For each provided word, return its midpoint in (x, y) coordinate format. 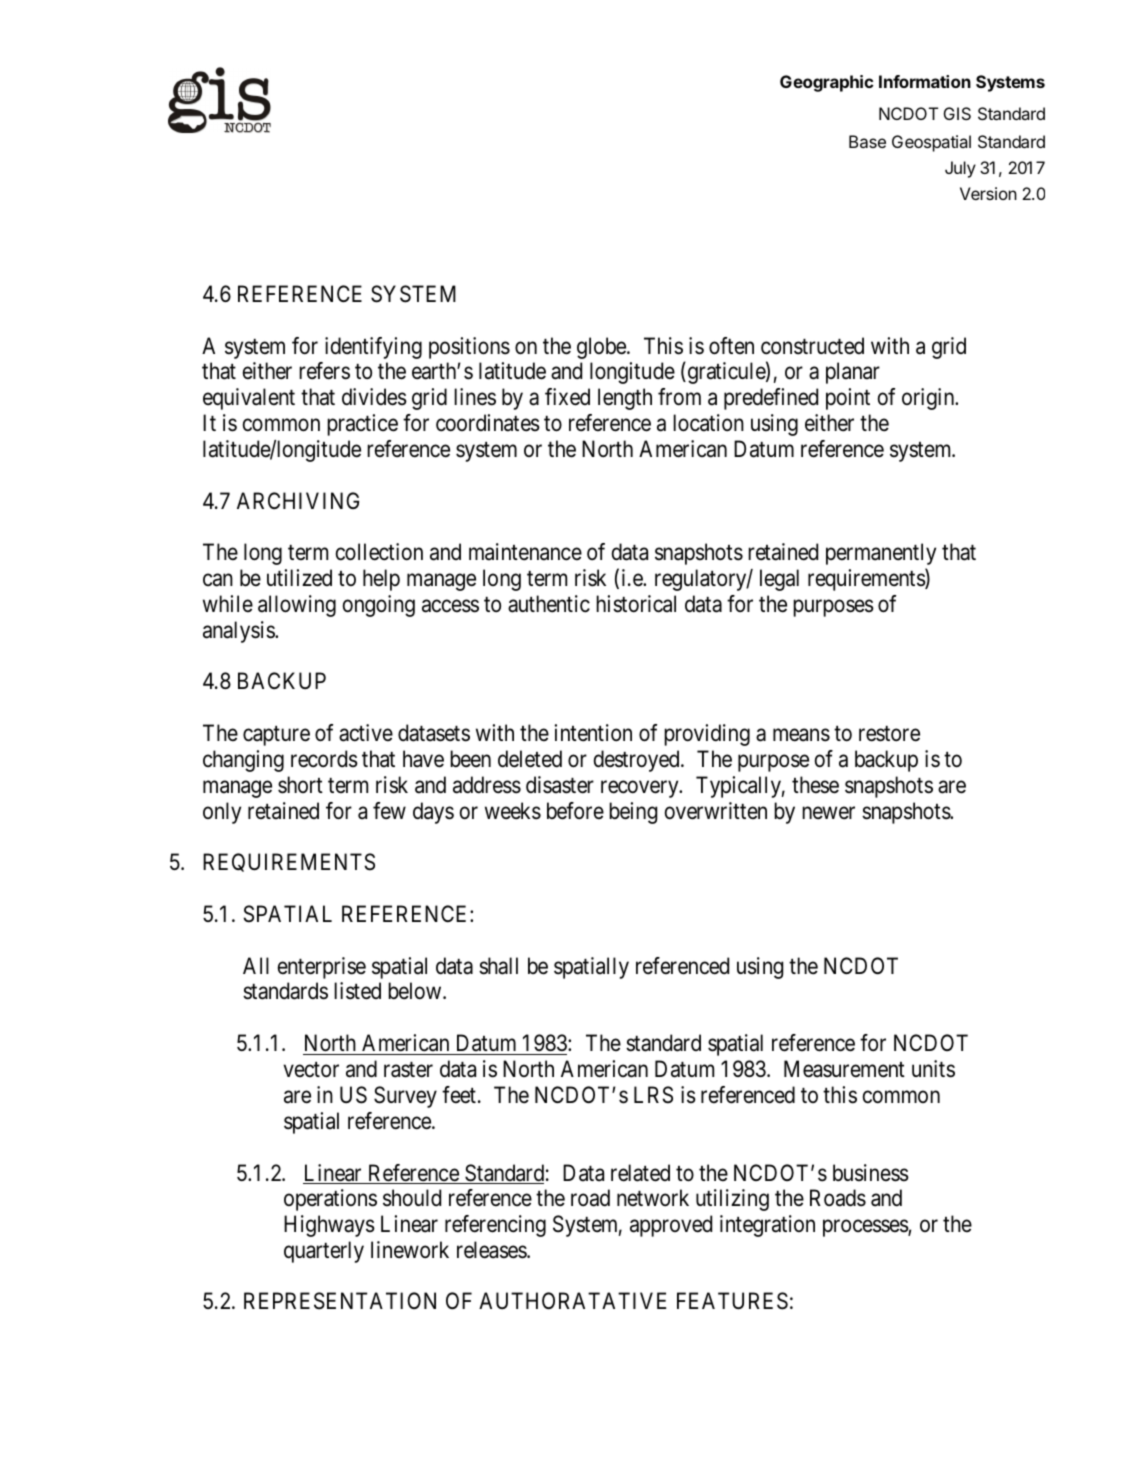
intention (593, 733)
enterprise (322, 968)
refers (324, 371)
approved (671, 1226)
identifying (373, 348)
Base (867, 141)
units (933, 1069)
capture (276, 736)
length (625, 399)
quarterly (324, 1252)
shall (498, 966)
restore (889, 734)
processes (866, 1228)
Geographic (827, 83)
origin (929, 399)
